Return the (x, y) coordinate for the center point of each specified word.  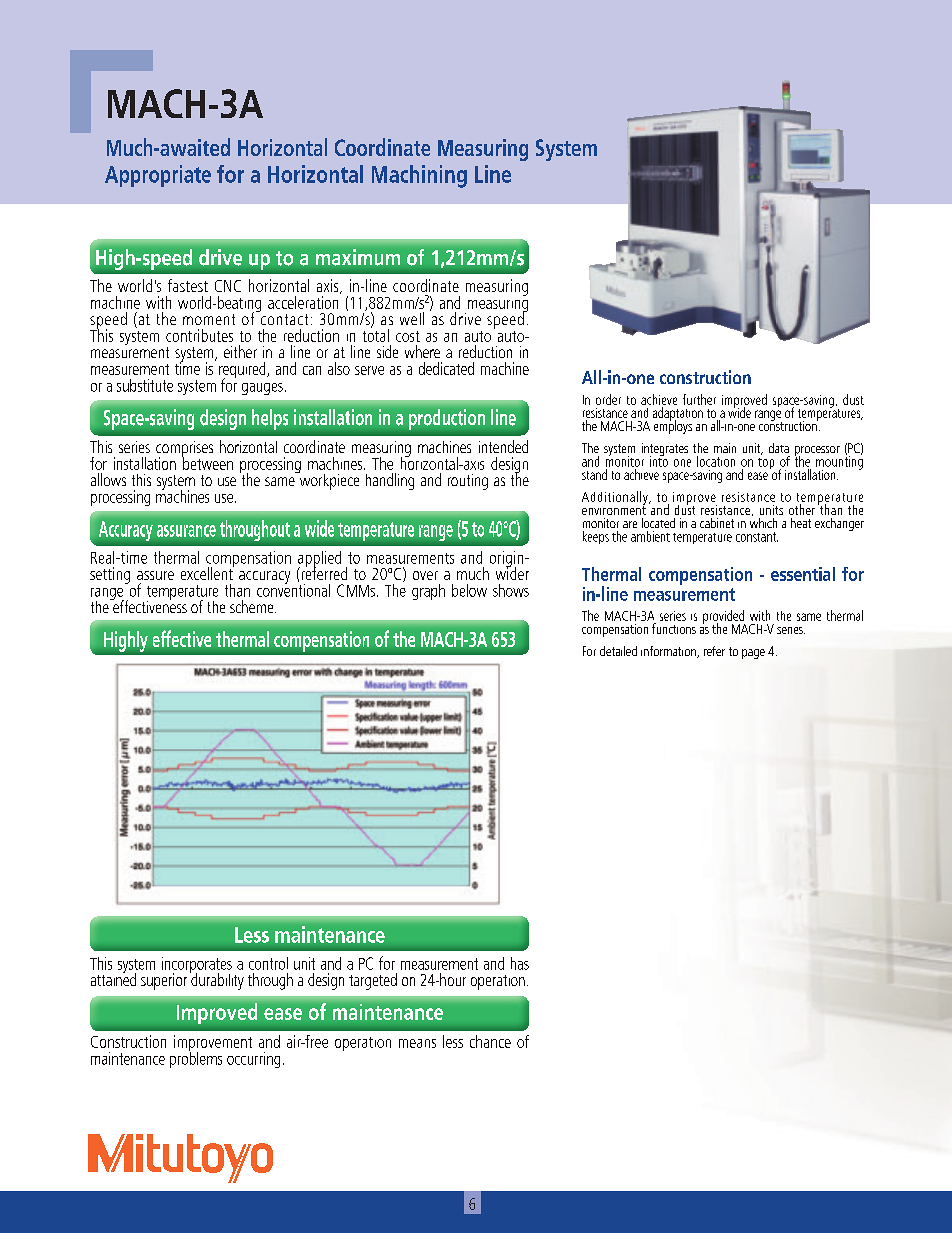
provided (724, 618)
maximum (358, 257)
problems (196, 1058)
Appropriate (158, 176)
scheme (253, 606)
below (469, 590)
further (699, 399)
